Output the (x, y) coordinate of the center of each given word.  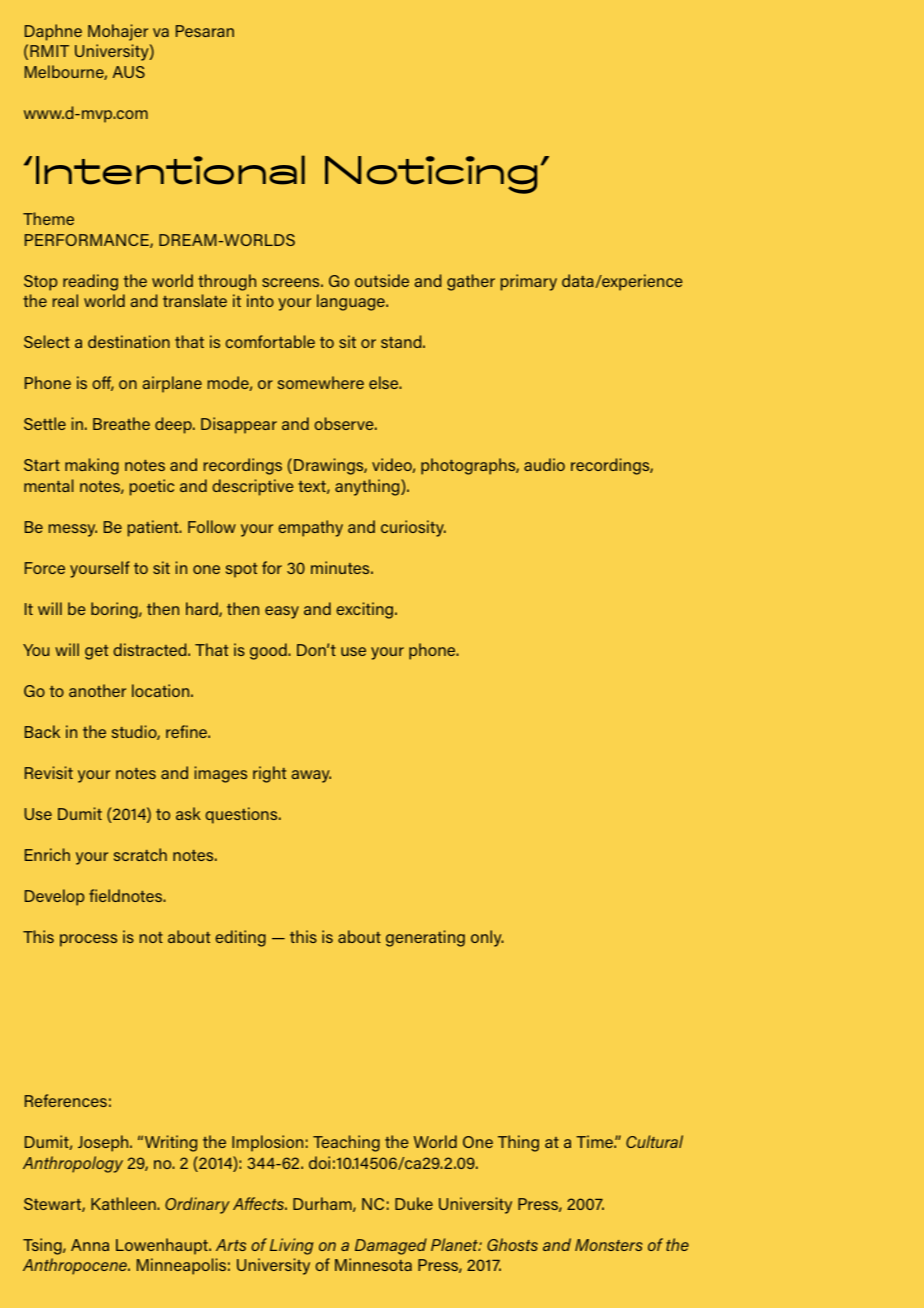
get (96, 652)
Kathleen (124, 1203)
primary (529, 282)
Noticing (431, 175)
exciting (366, 610)
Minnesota (373, 1264)
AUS (129, 72)
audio (544, 464)
